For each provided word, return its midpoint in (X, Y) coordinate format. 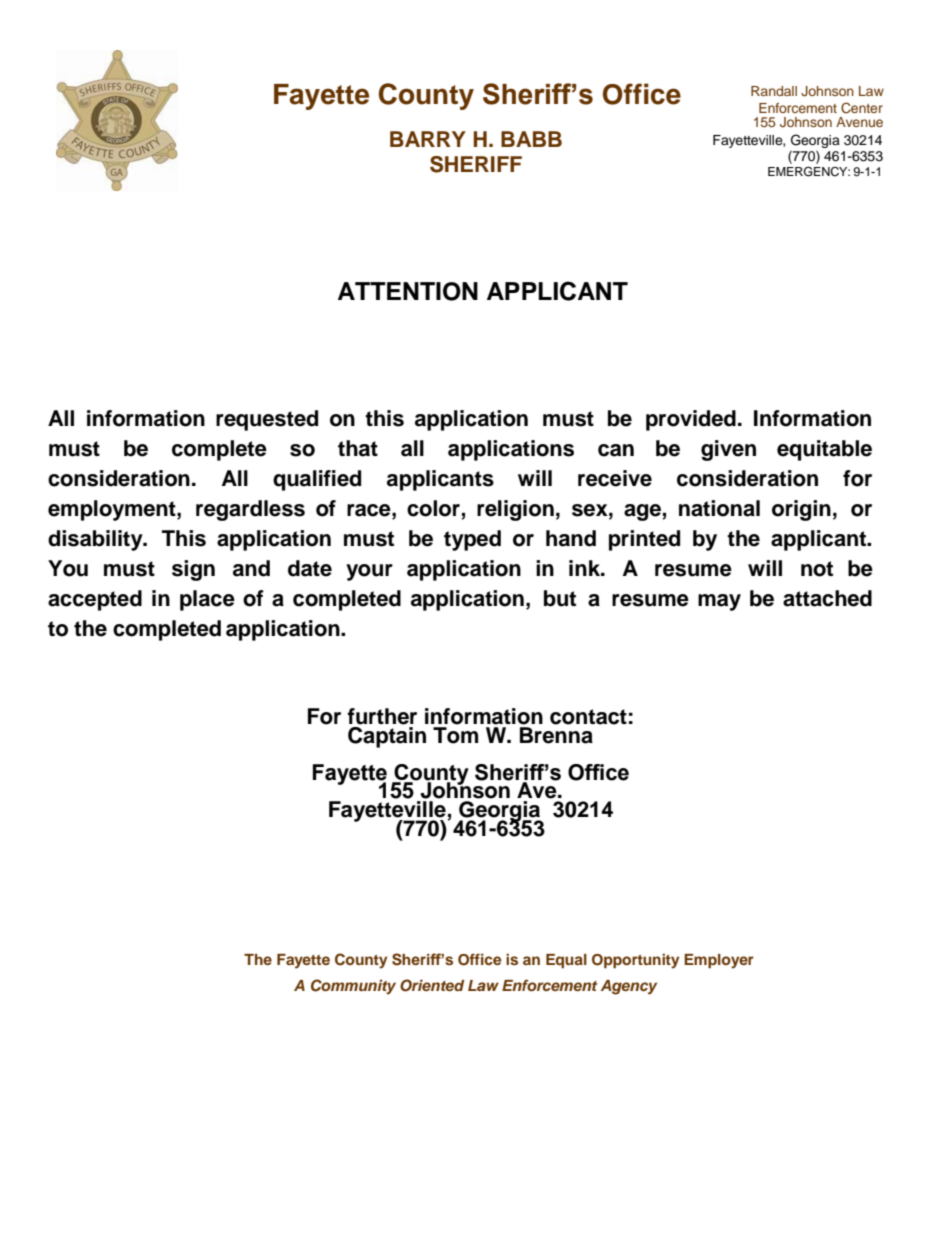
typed (472, 540)
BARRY (428, 139)
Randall (774, 91)
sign (193, 570)
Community (353, 987)
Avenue (859, 122)
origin (801, 510)
